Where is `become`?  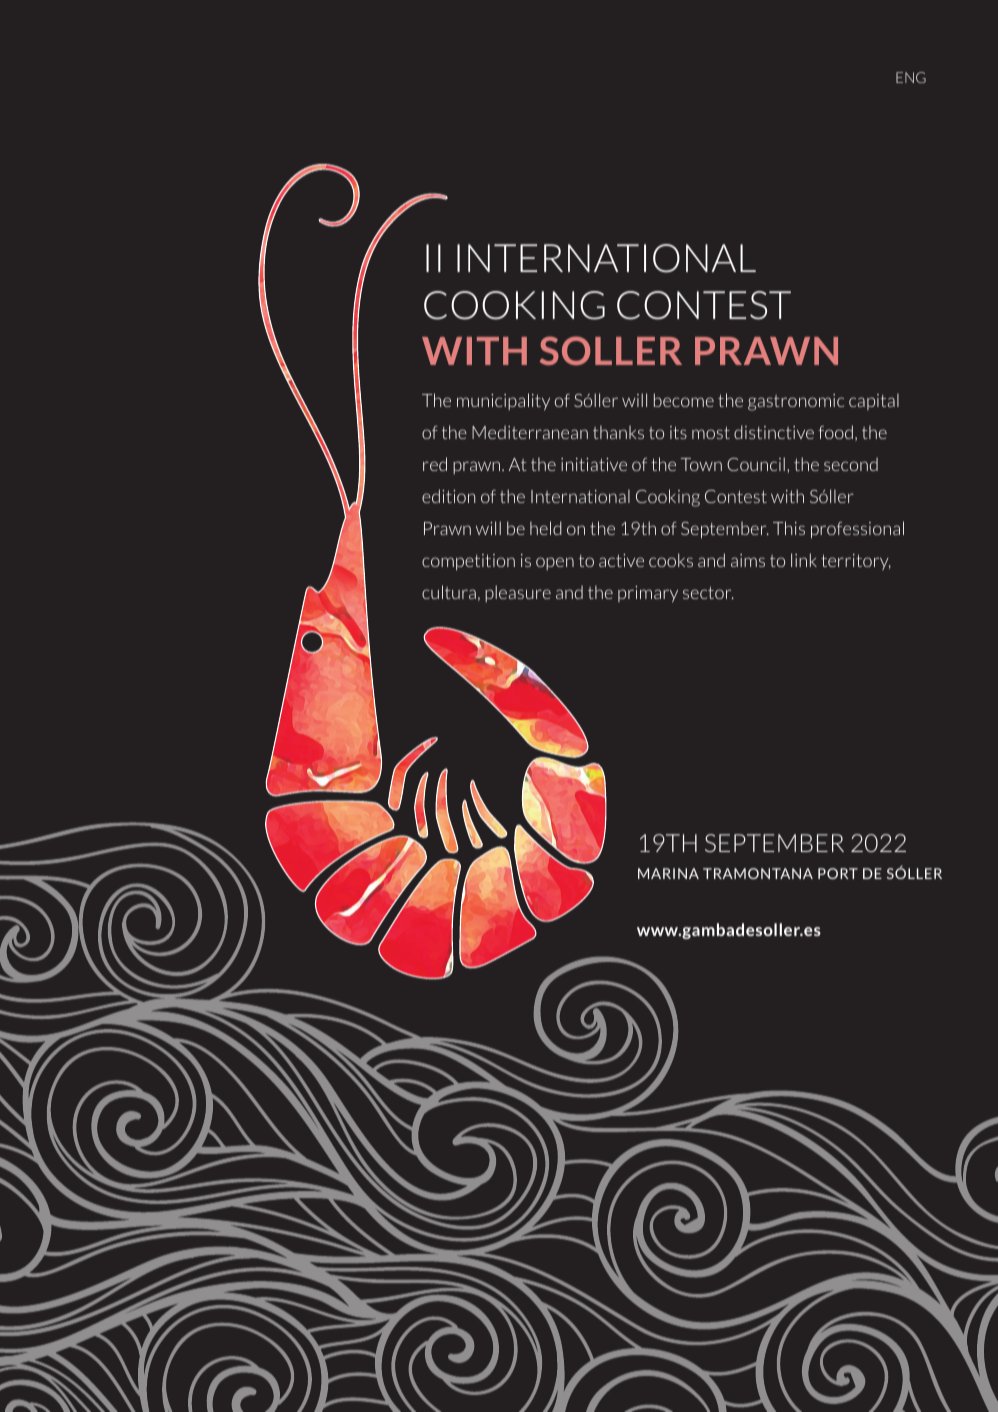
become is located at coordinates (684, 400).
